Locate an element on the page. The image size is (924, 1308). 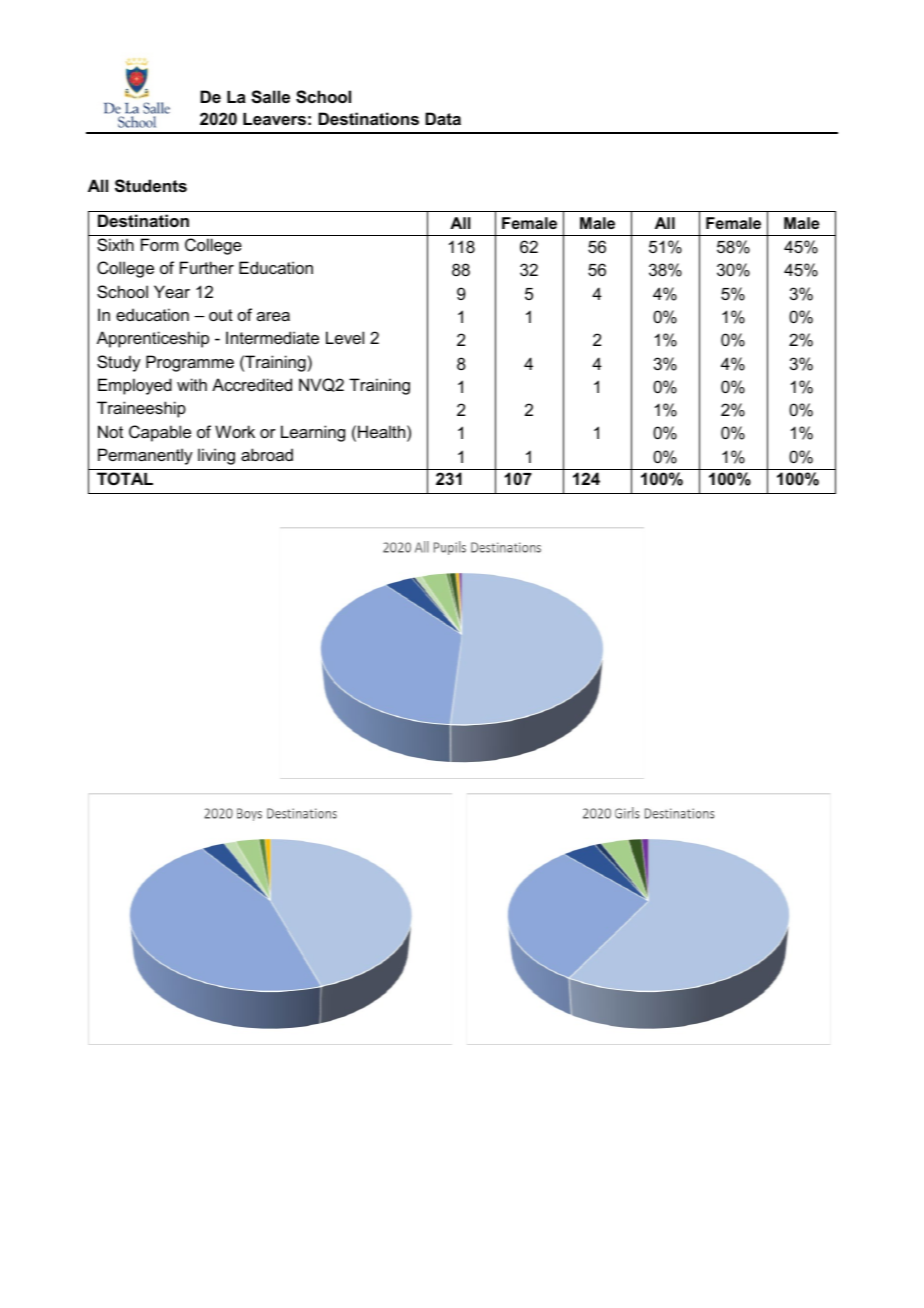
area is located at coordinates (273, 316).
